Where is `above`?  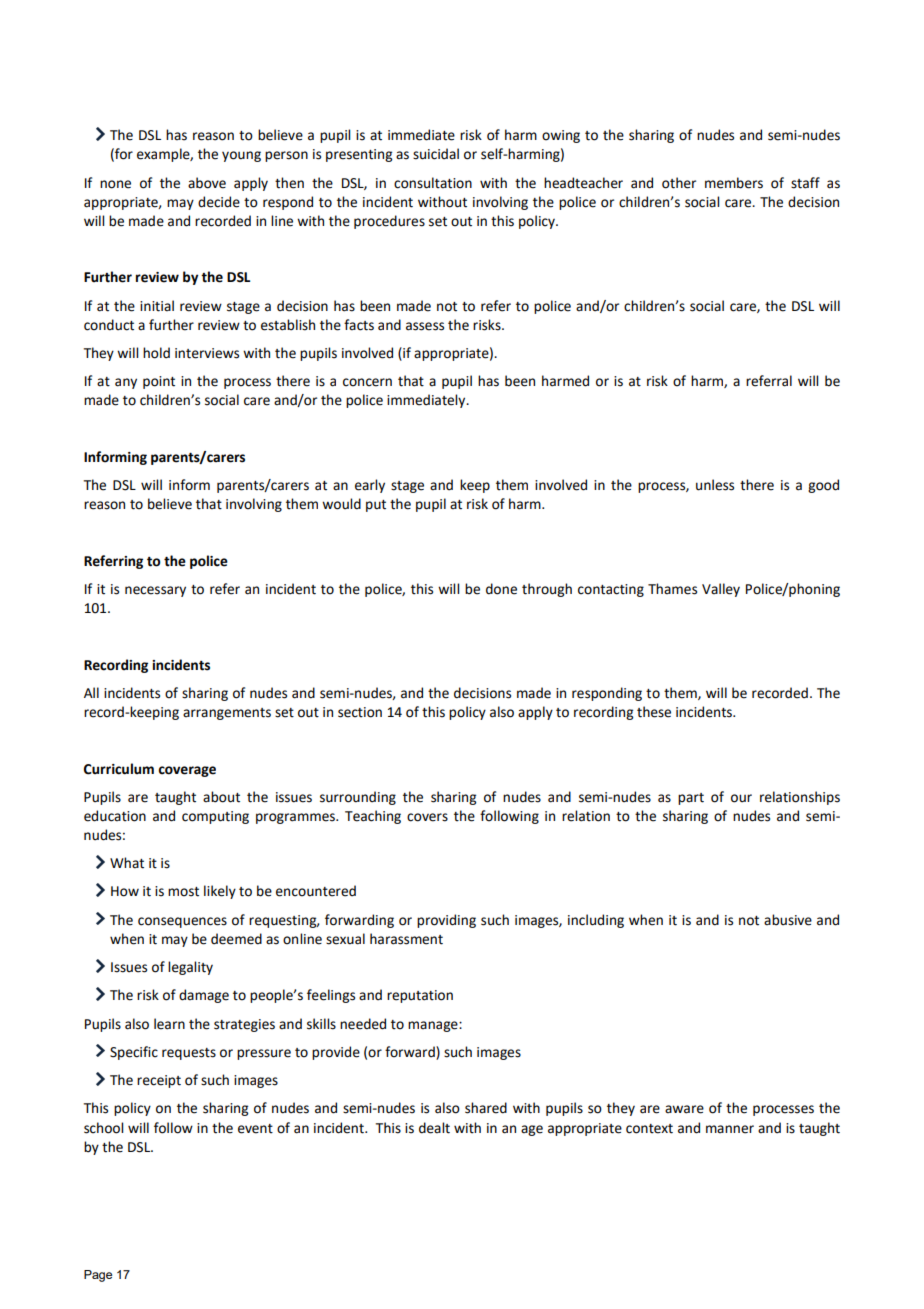
above is located at coordinates (207, 183).
